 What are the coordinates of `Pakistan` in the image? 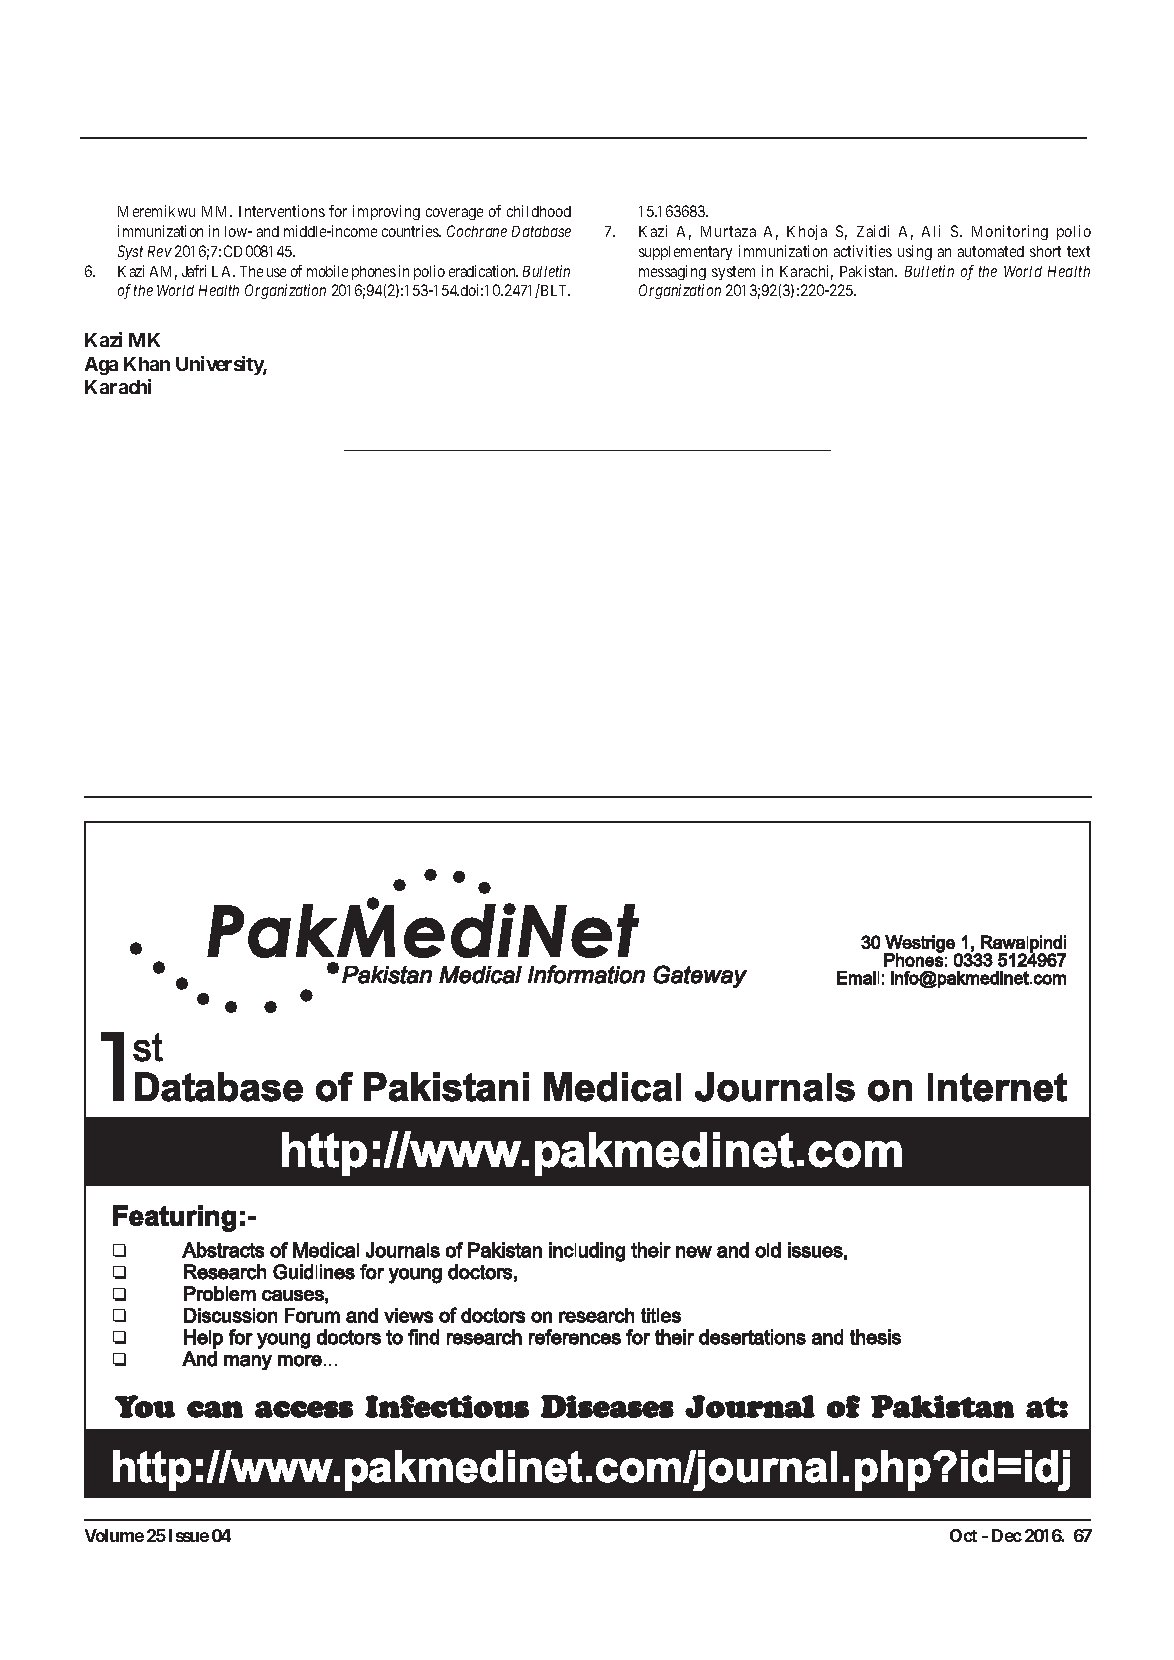 It's located at (868, 271).
